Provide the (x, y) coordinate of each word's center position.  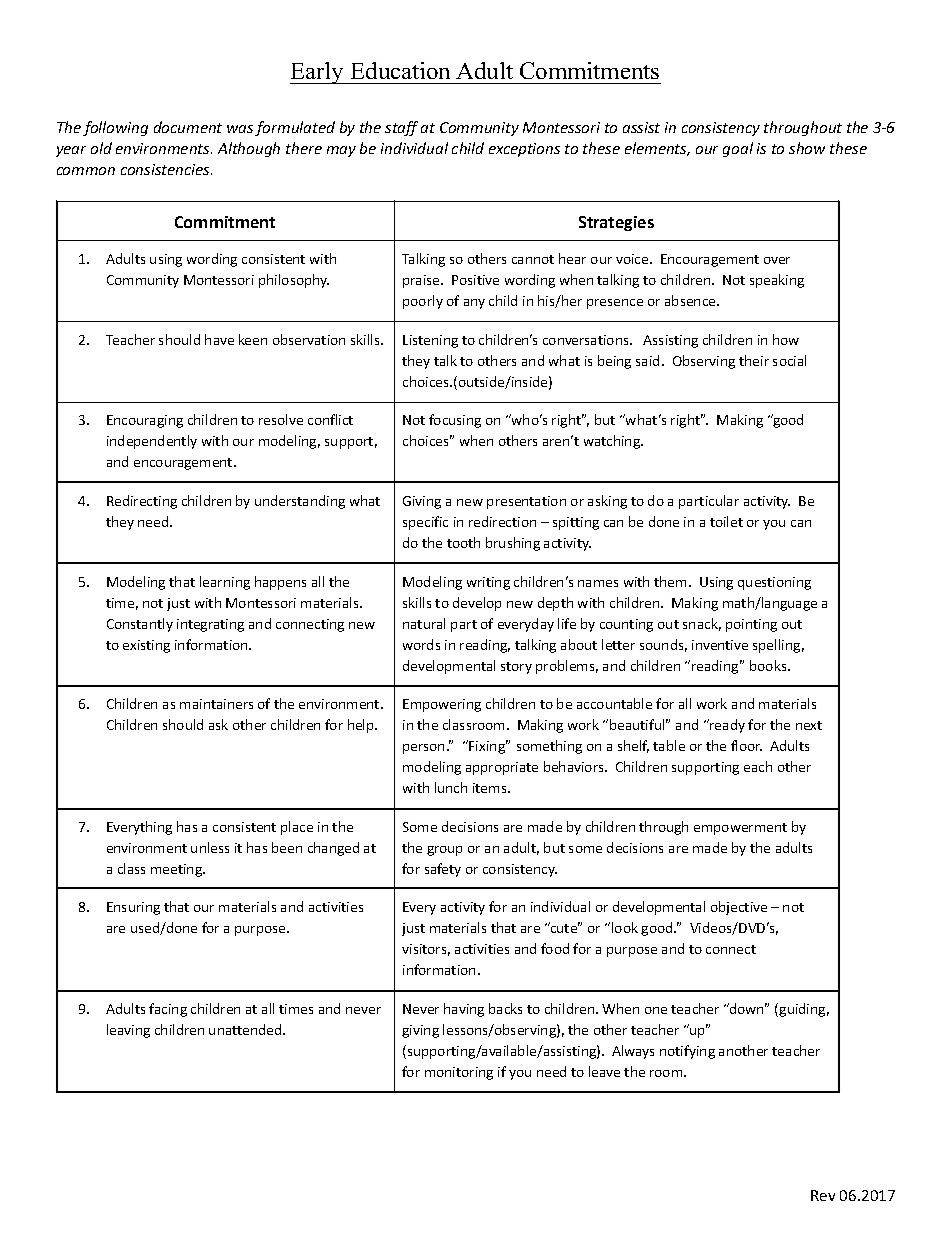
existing (146, 646)
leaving (128, 1031)
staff (401, 128)
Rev (823, 1195)
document (188, 127)
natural (424, 623)
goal (738, 149)
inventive (720, 645)
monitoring (459, 1073)
